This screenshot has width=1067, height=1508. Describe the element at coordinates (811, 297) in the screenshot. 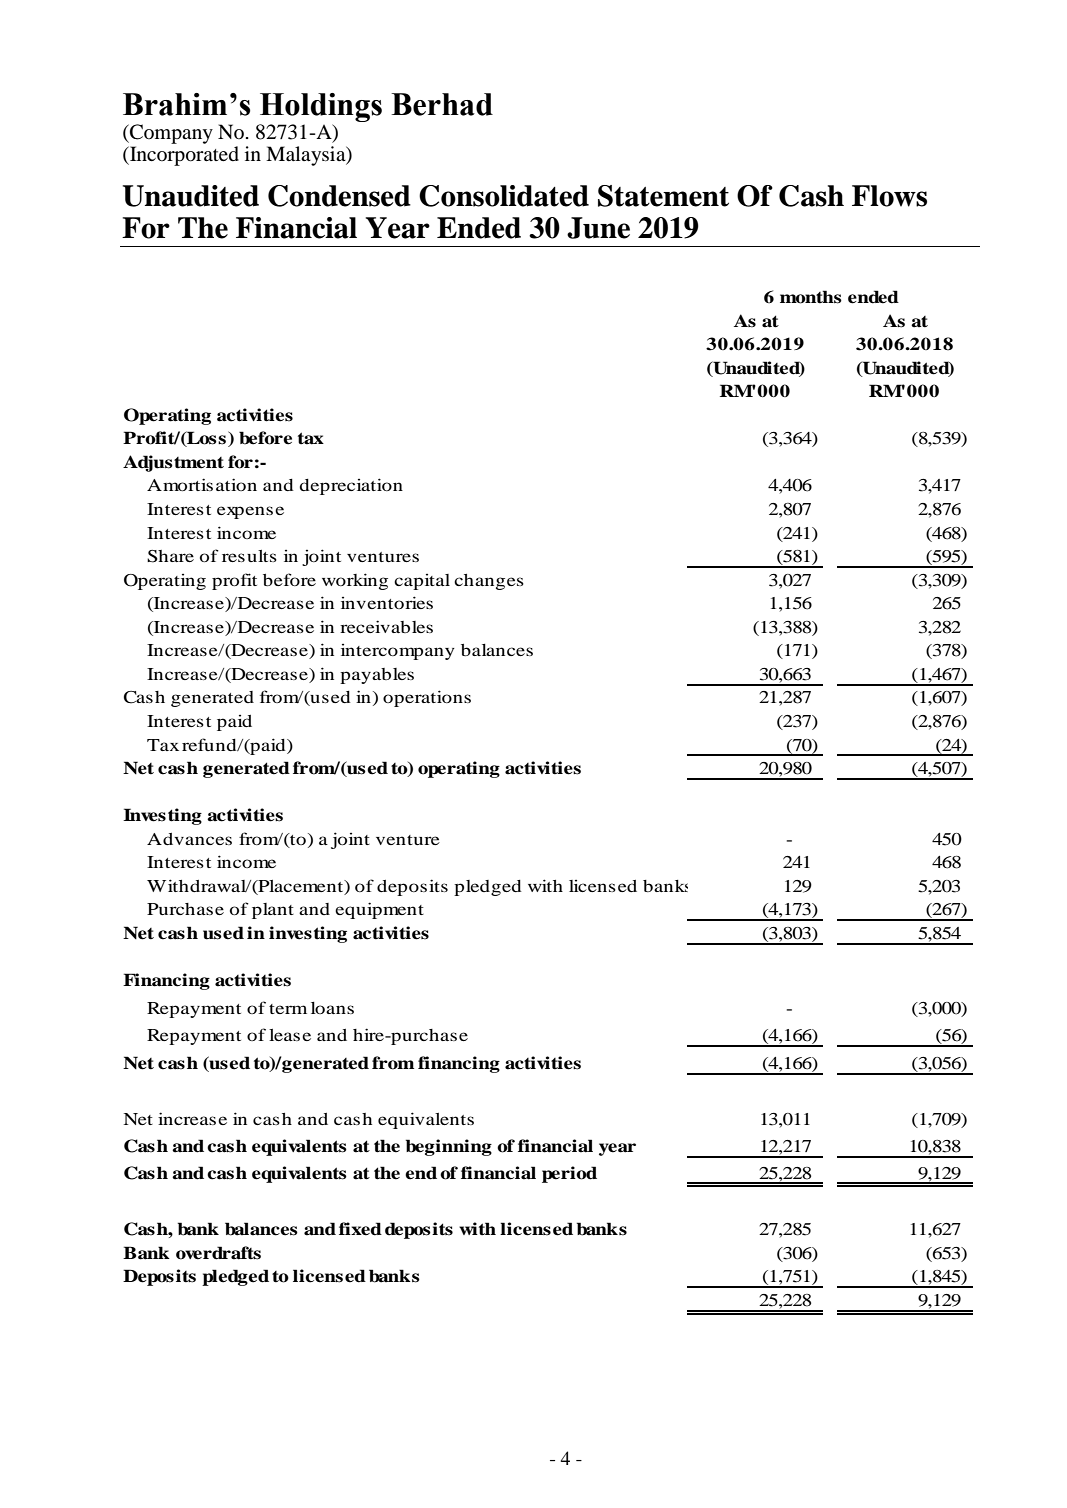

I see `months` at that location.
